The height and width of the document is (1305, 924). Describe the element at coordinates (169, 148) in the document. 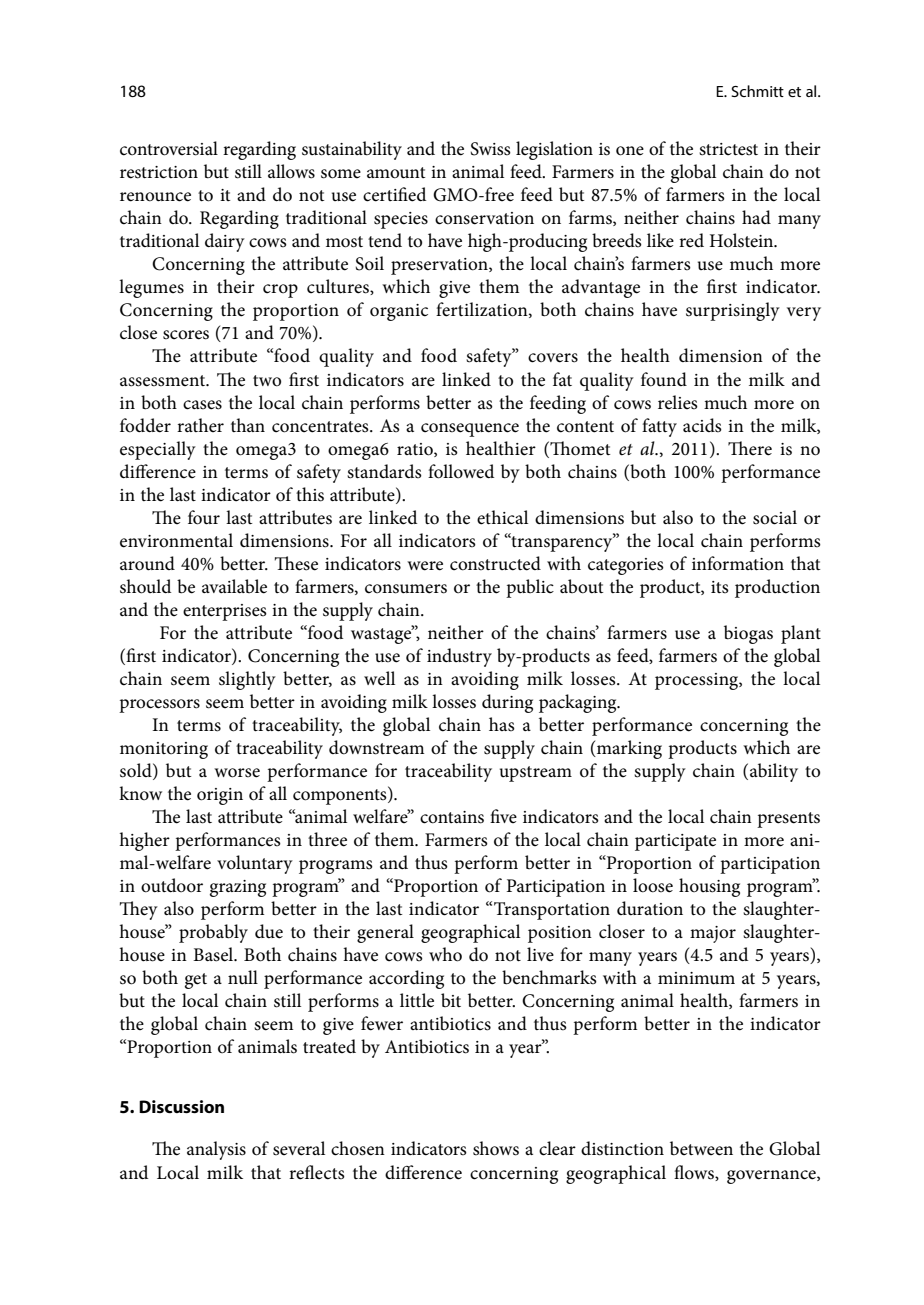

I see `controversial` at that location.
